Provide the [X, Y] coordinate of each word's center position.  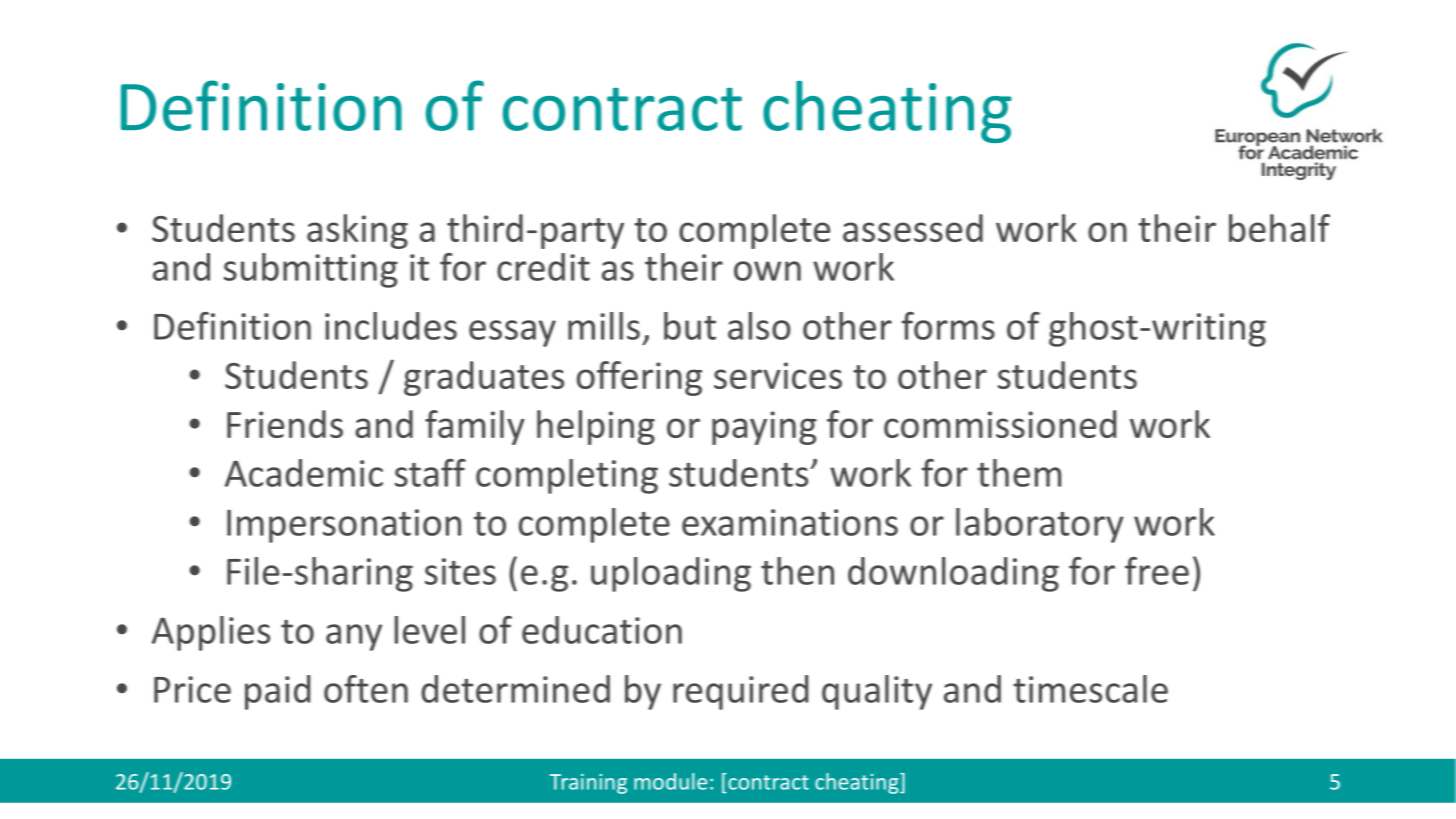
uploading [671, 574]
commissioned [1000, 424]
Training [588, 784]
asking [357, 231]
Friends [285, 424]
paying [764, 428]
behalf [1279, 228]
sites [460, 571]
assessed [913, 228]
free [1157, 571]
